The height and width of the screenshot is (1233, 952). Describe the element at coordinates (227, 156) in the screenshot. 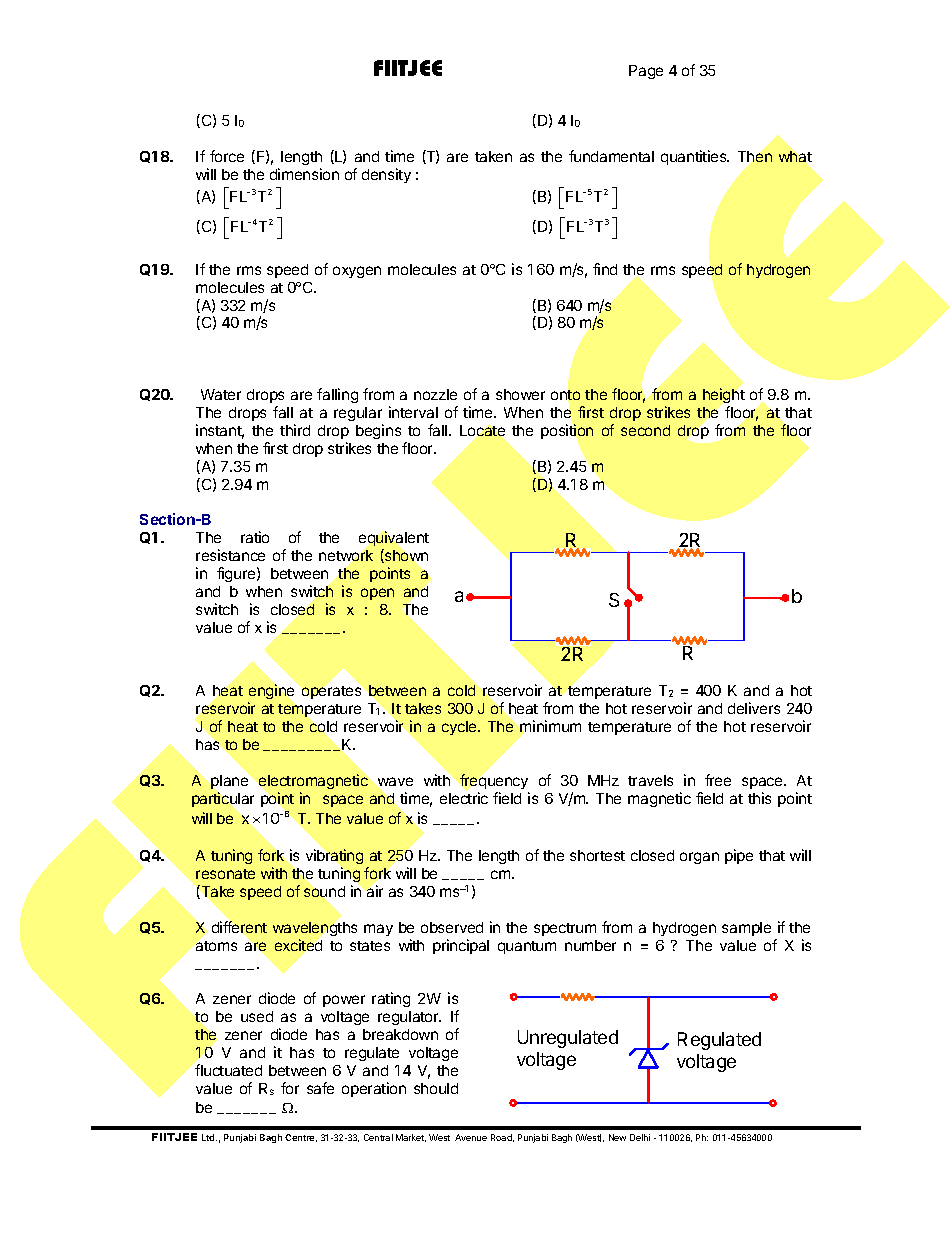

I see `force` at that location.
